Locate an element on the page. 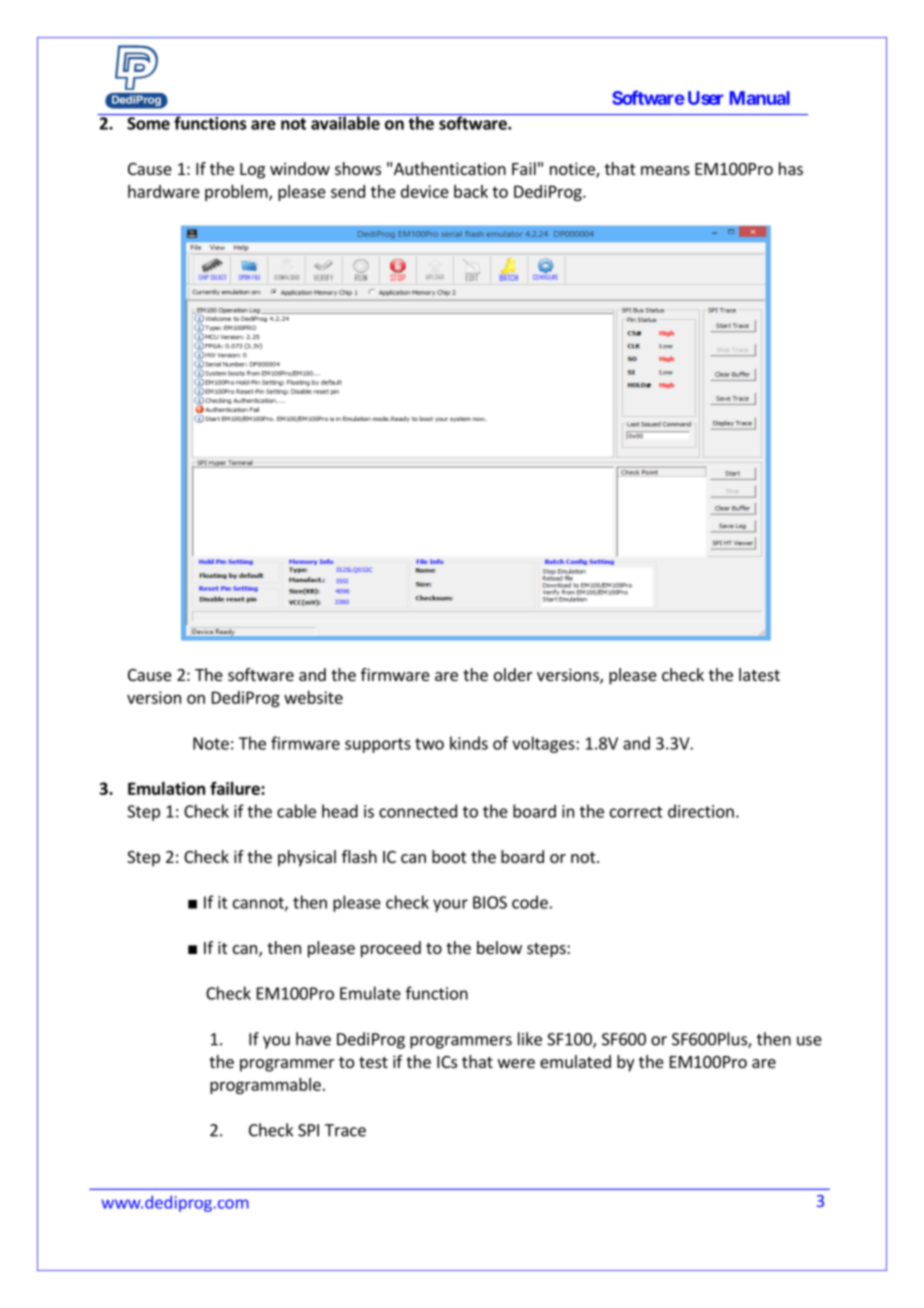 Image resolution: width=924 pixels, height=1308 pixels. like is located at coordinates (530, 1039).
